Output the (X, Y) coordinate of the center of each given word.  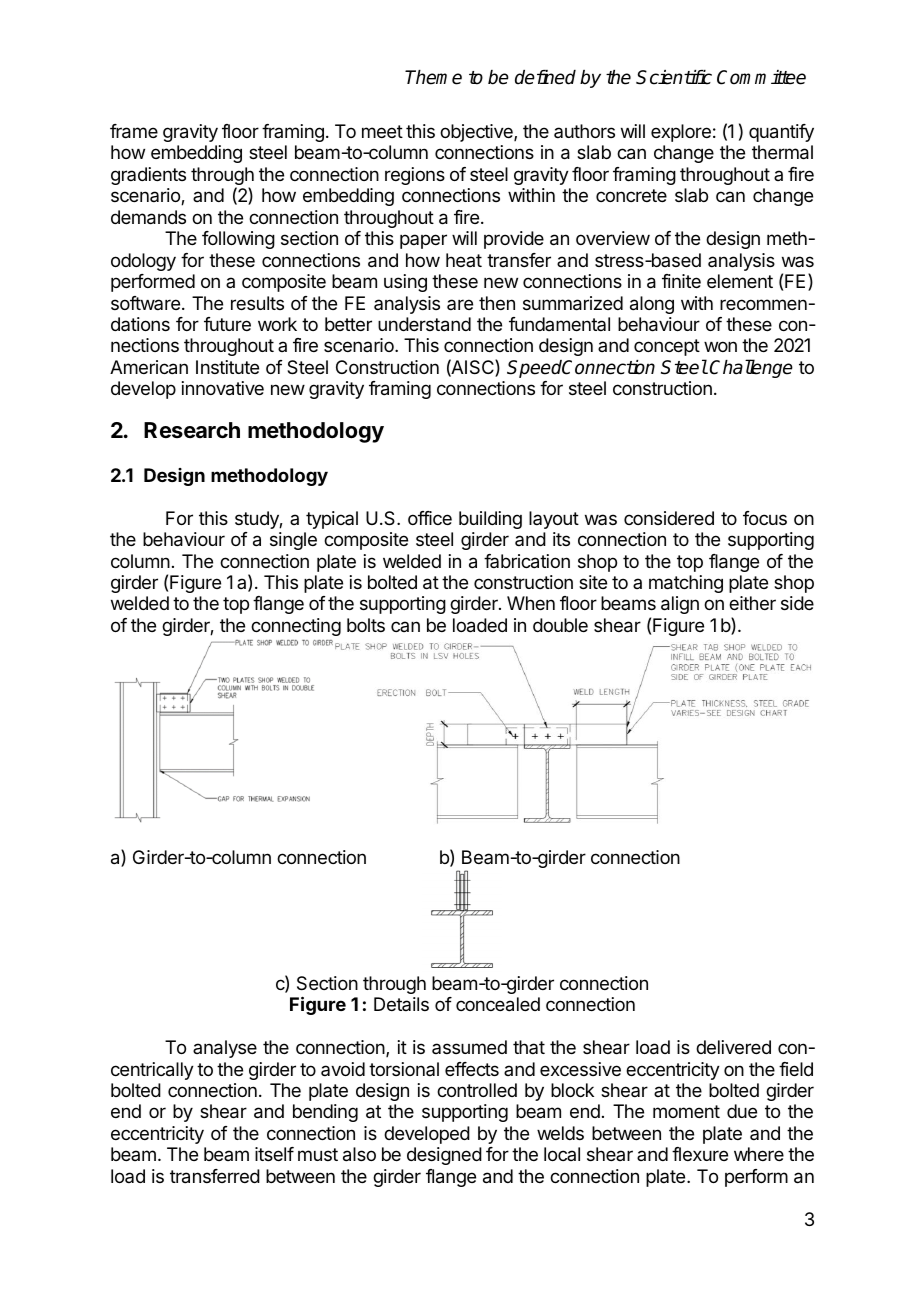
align (680, 605)
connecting (296, 627)
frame (134, 131)
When (531, 603)
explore (681, 133)
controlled (477, 1090)
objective (477, 133)
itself (274, 1154)
